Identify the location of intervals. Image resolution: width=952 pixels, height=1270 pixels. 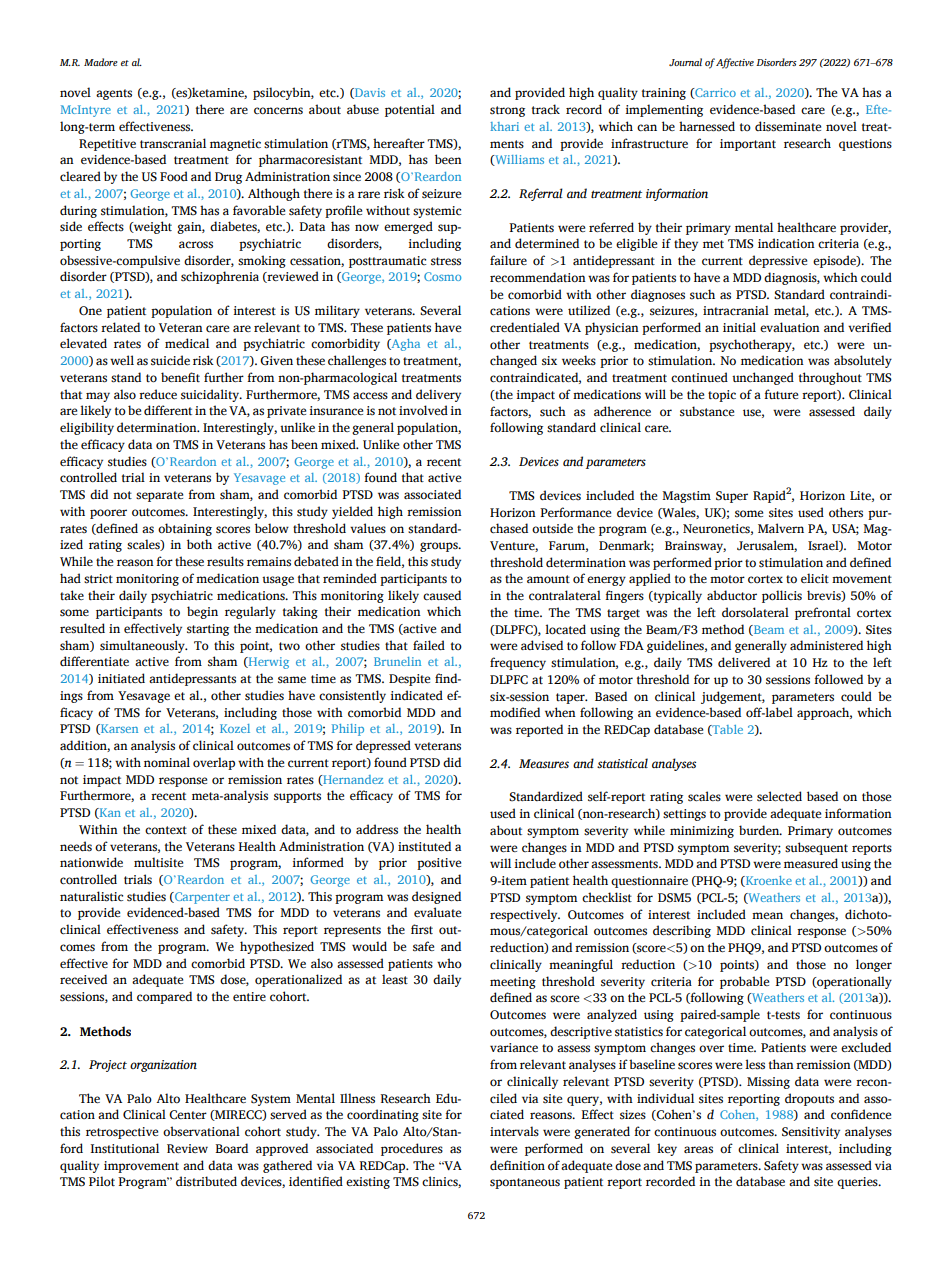
(514, 1131).
